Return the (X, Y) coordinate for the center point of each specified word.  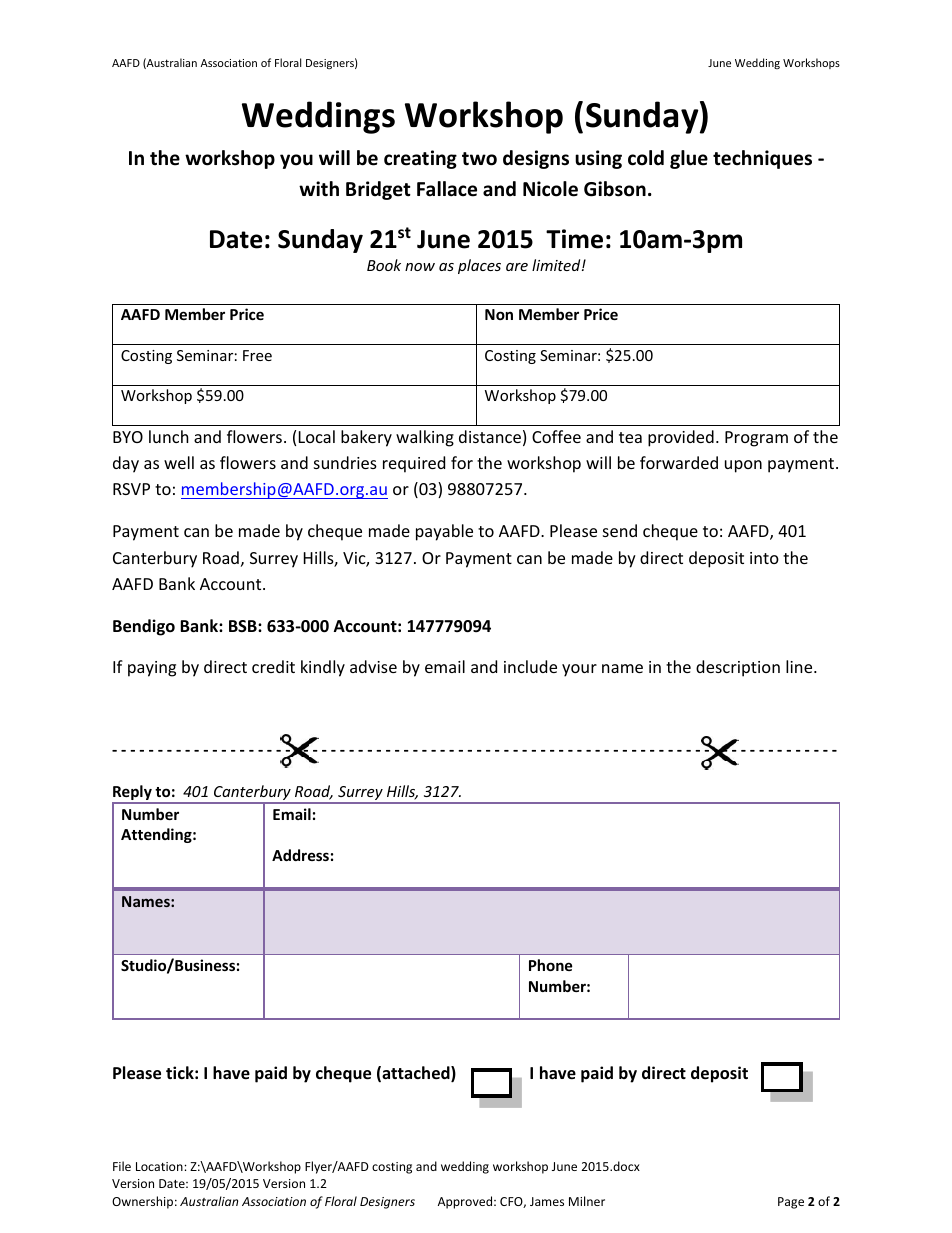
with (319, 188)
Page (791, 1203)
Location (160, 1166)
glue (689, 159)
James (547, 1201)
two (479, 159)
